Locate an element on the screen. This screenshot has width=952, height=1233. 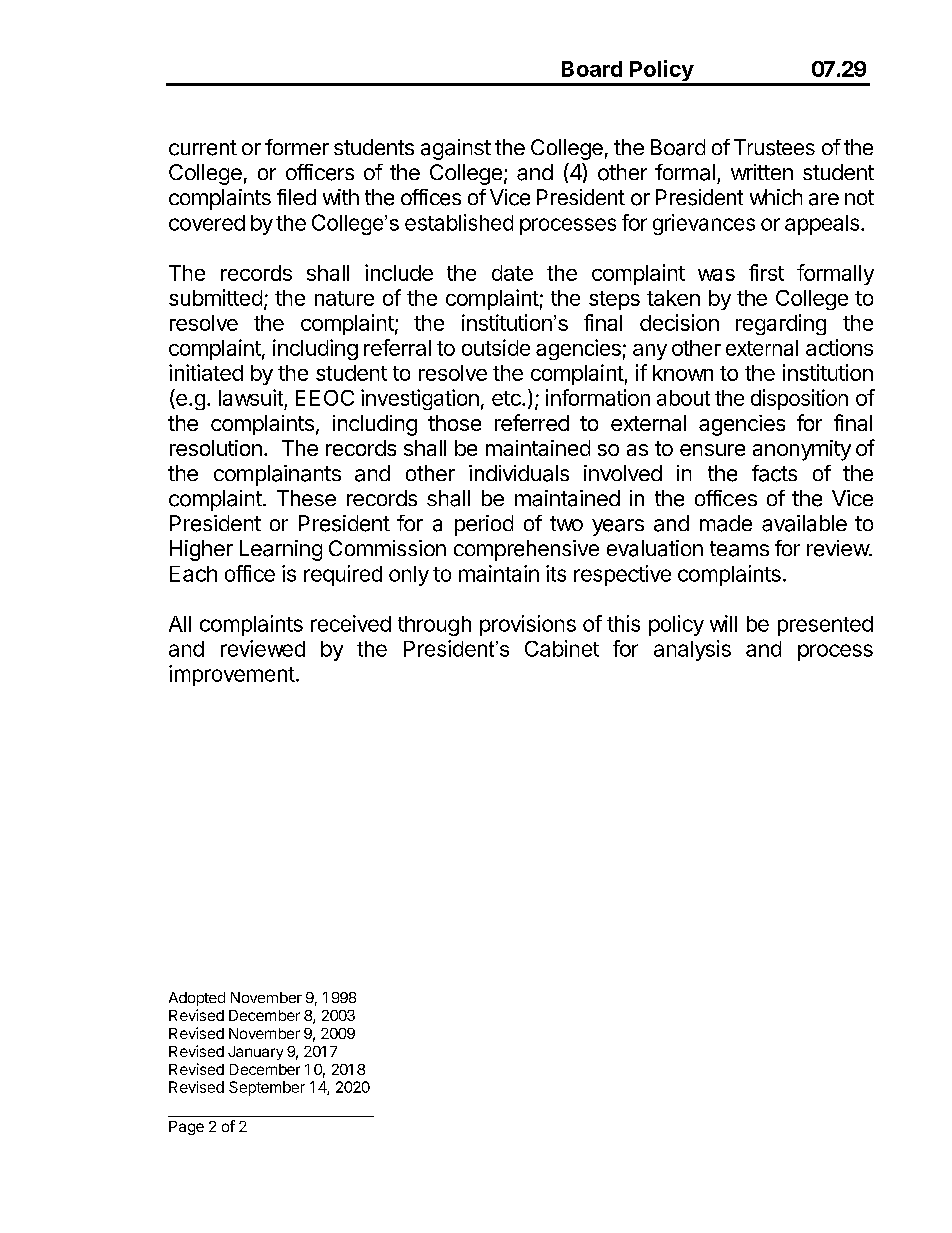
written is located at coordinates (762, 172).
